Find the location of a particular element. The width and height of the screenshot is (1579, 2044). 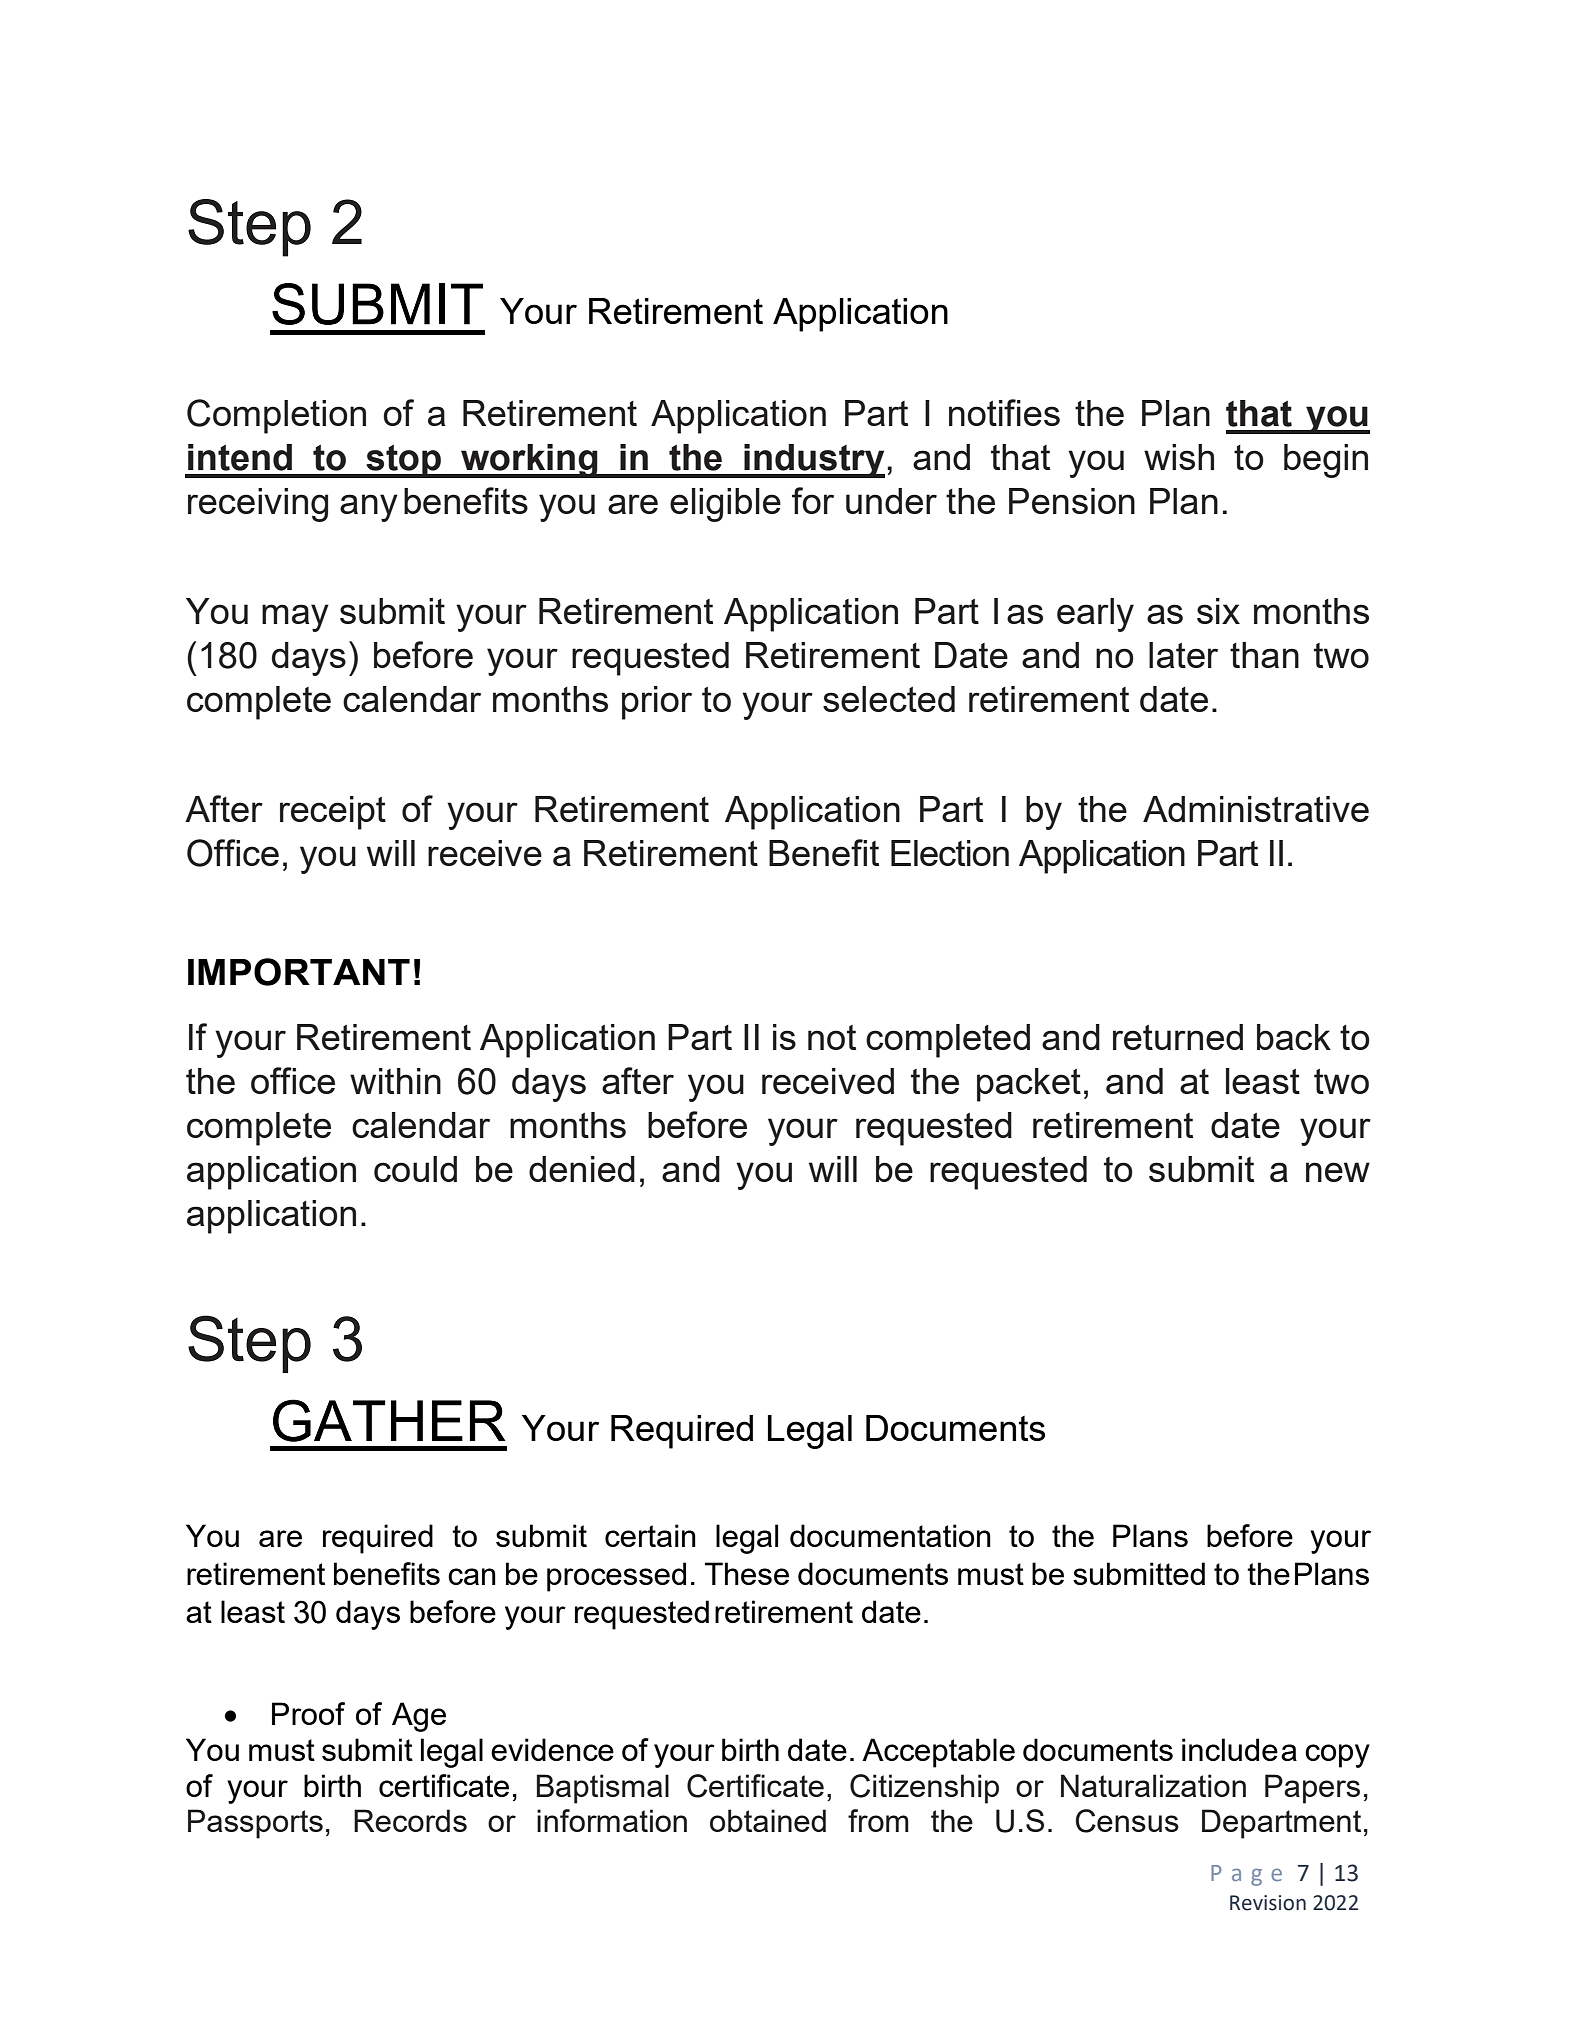

Election is located at coordinates (950, 853).
